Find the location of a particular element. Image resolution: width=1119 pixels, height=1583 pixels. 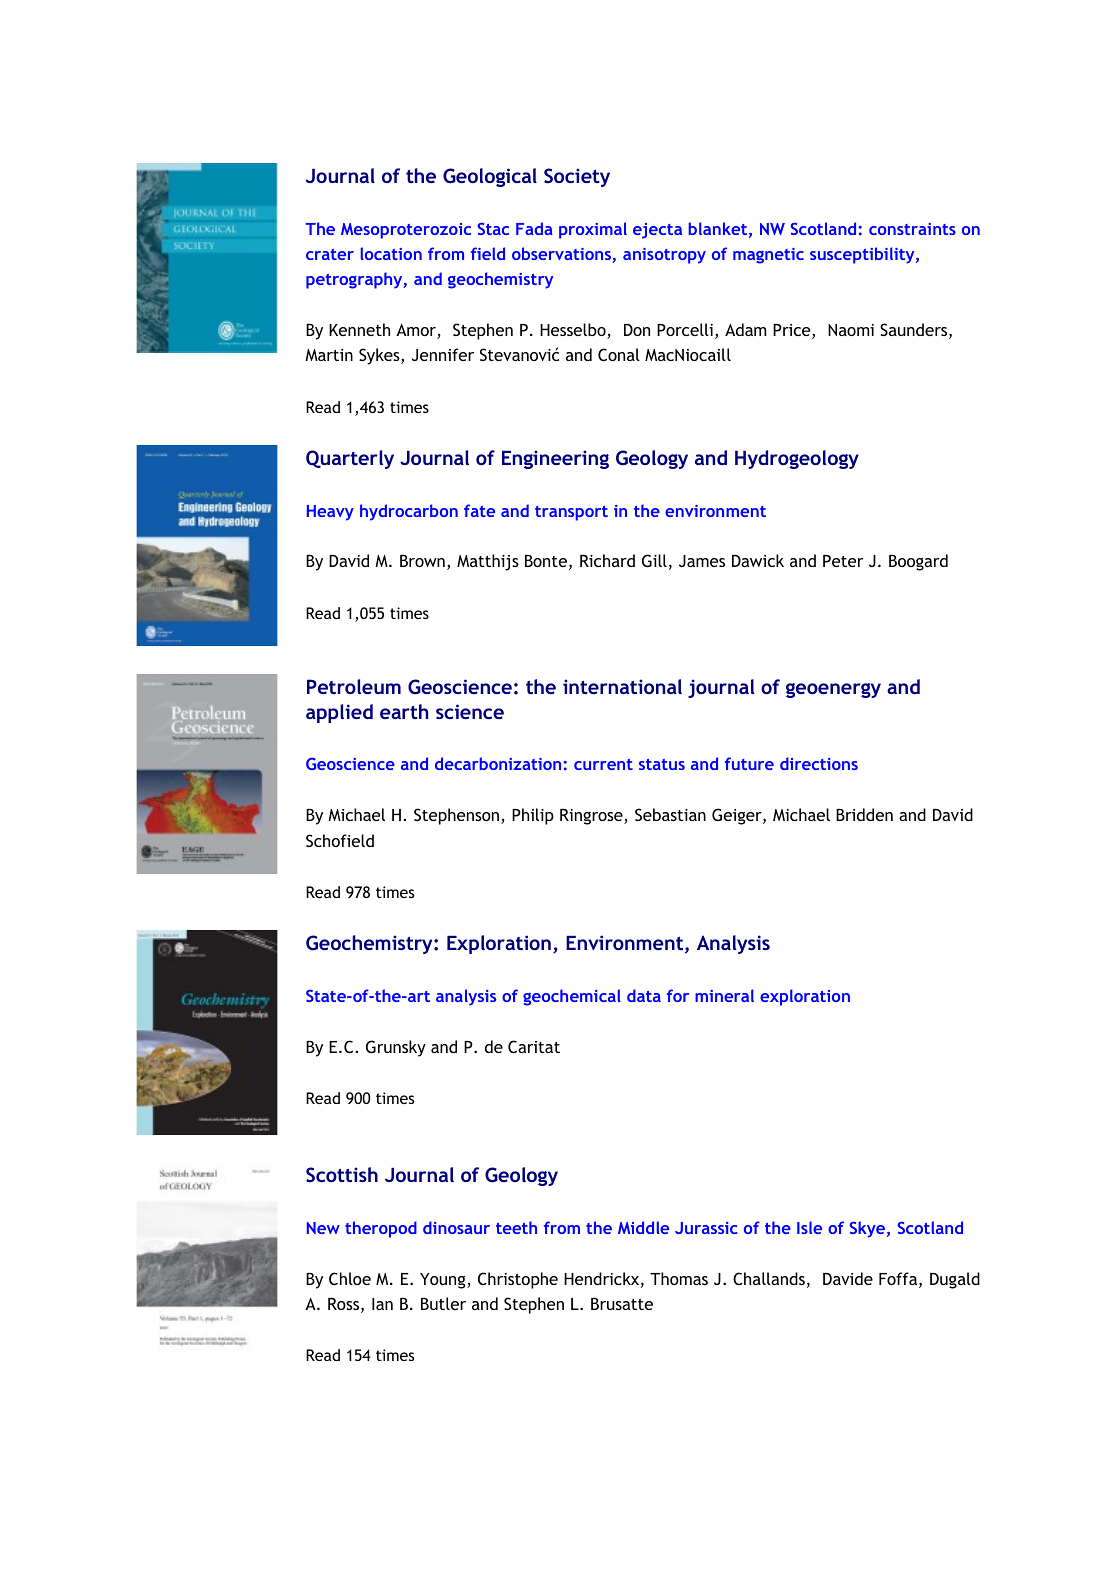

Mesoproterozoic is located at coordinates (406, 231).
